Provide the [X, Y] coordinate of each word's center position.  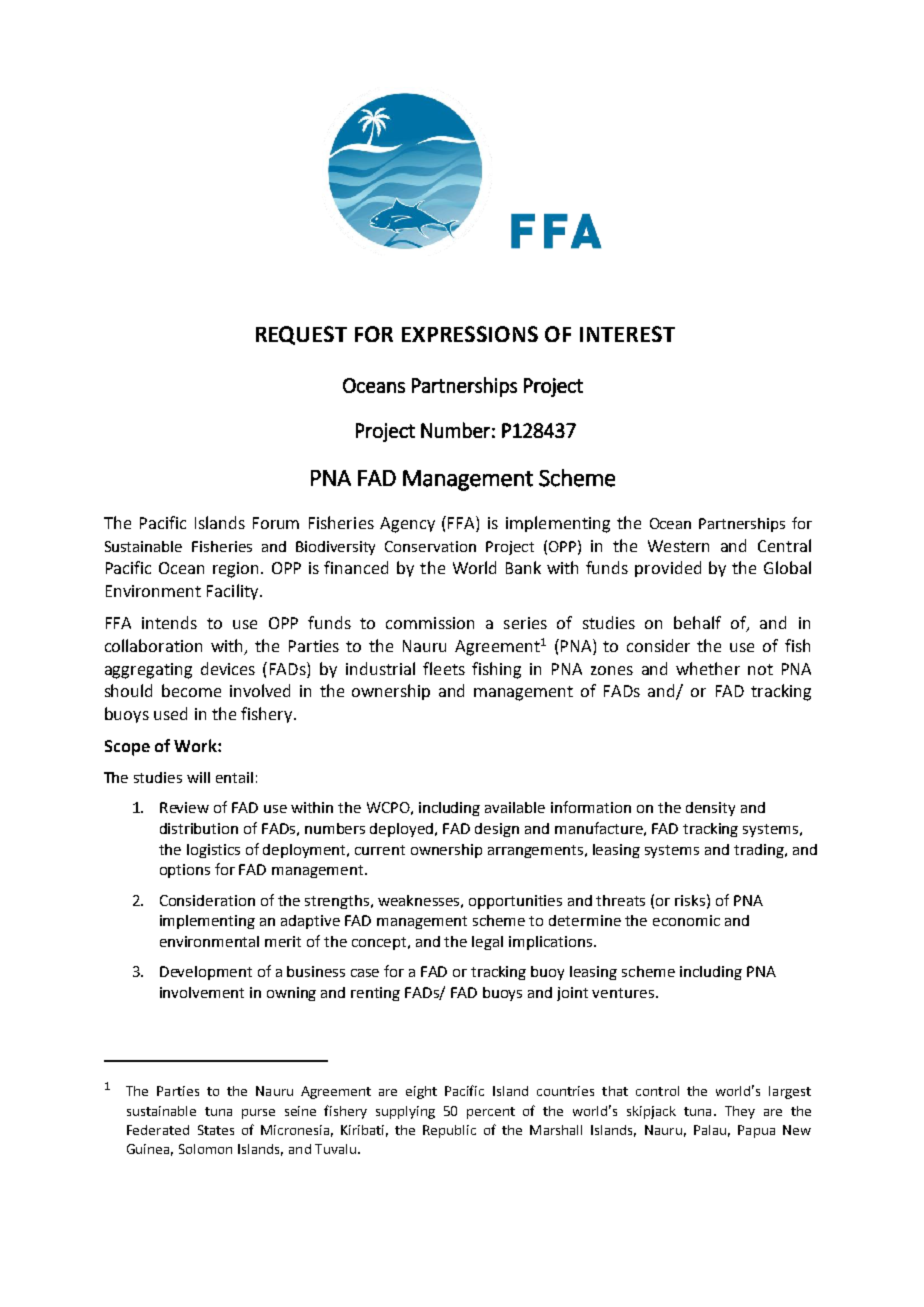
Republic [449, 1131]
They [740, 1112]
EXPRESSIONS [470, 334]
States [216, 1130]
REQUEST [301, 335]
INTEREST [627, 334]
